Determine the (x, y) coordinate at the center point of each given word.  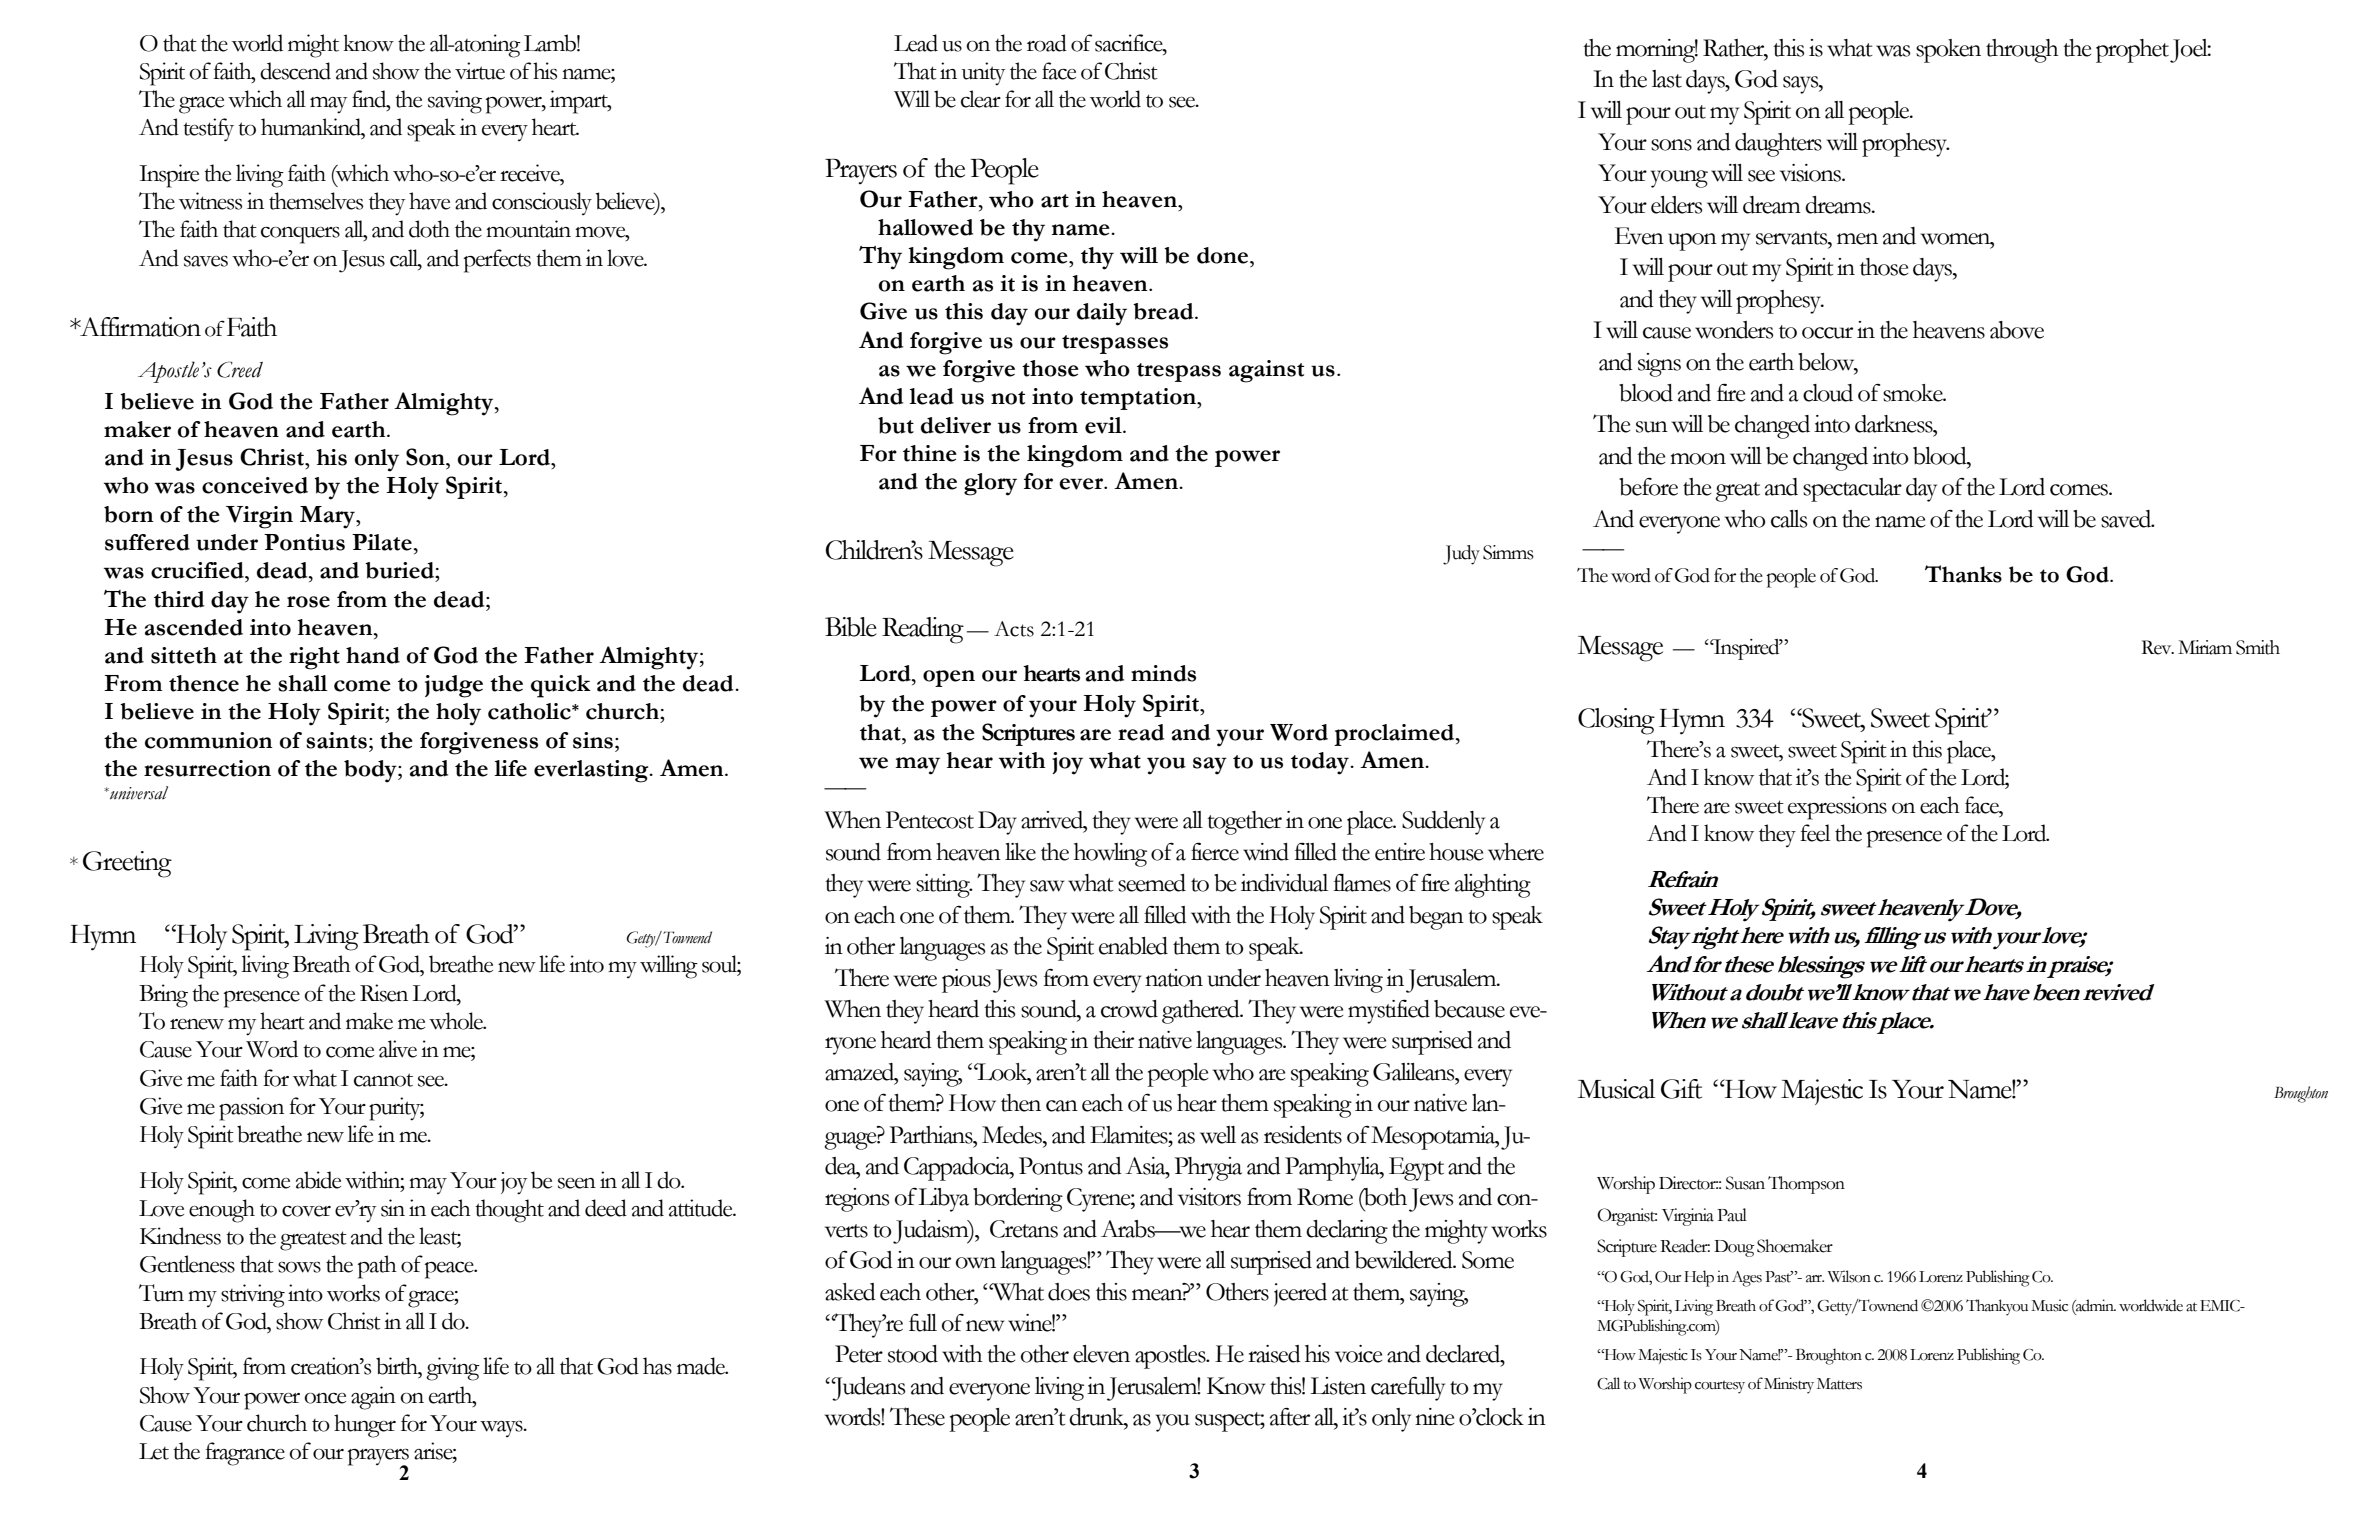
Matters (1839, 1384)
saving (455, 102)
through (2022, 51)
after (1290, 1417)
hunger (365, 1426)
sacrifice (1130, 43)
